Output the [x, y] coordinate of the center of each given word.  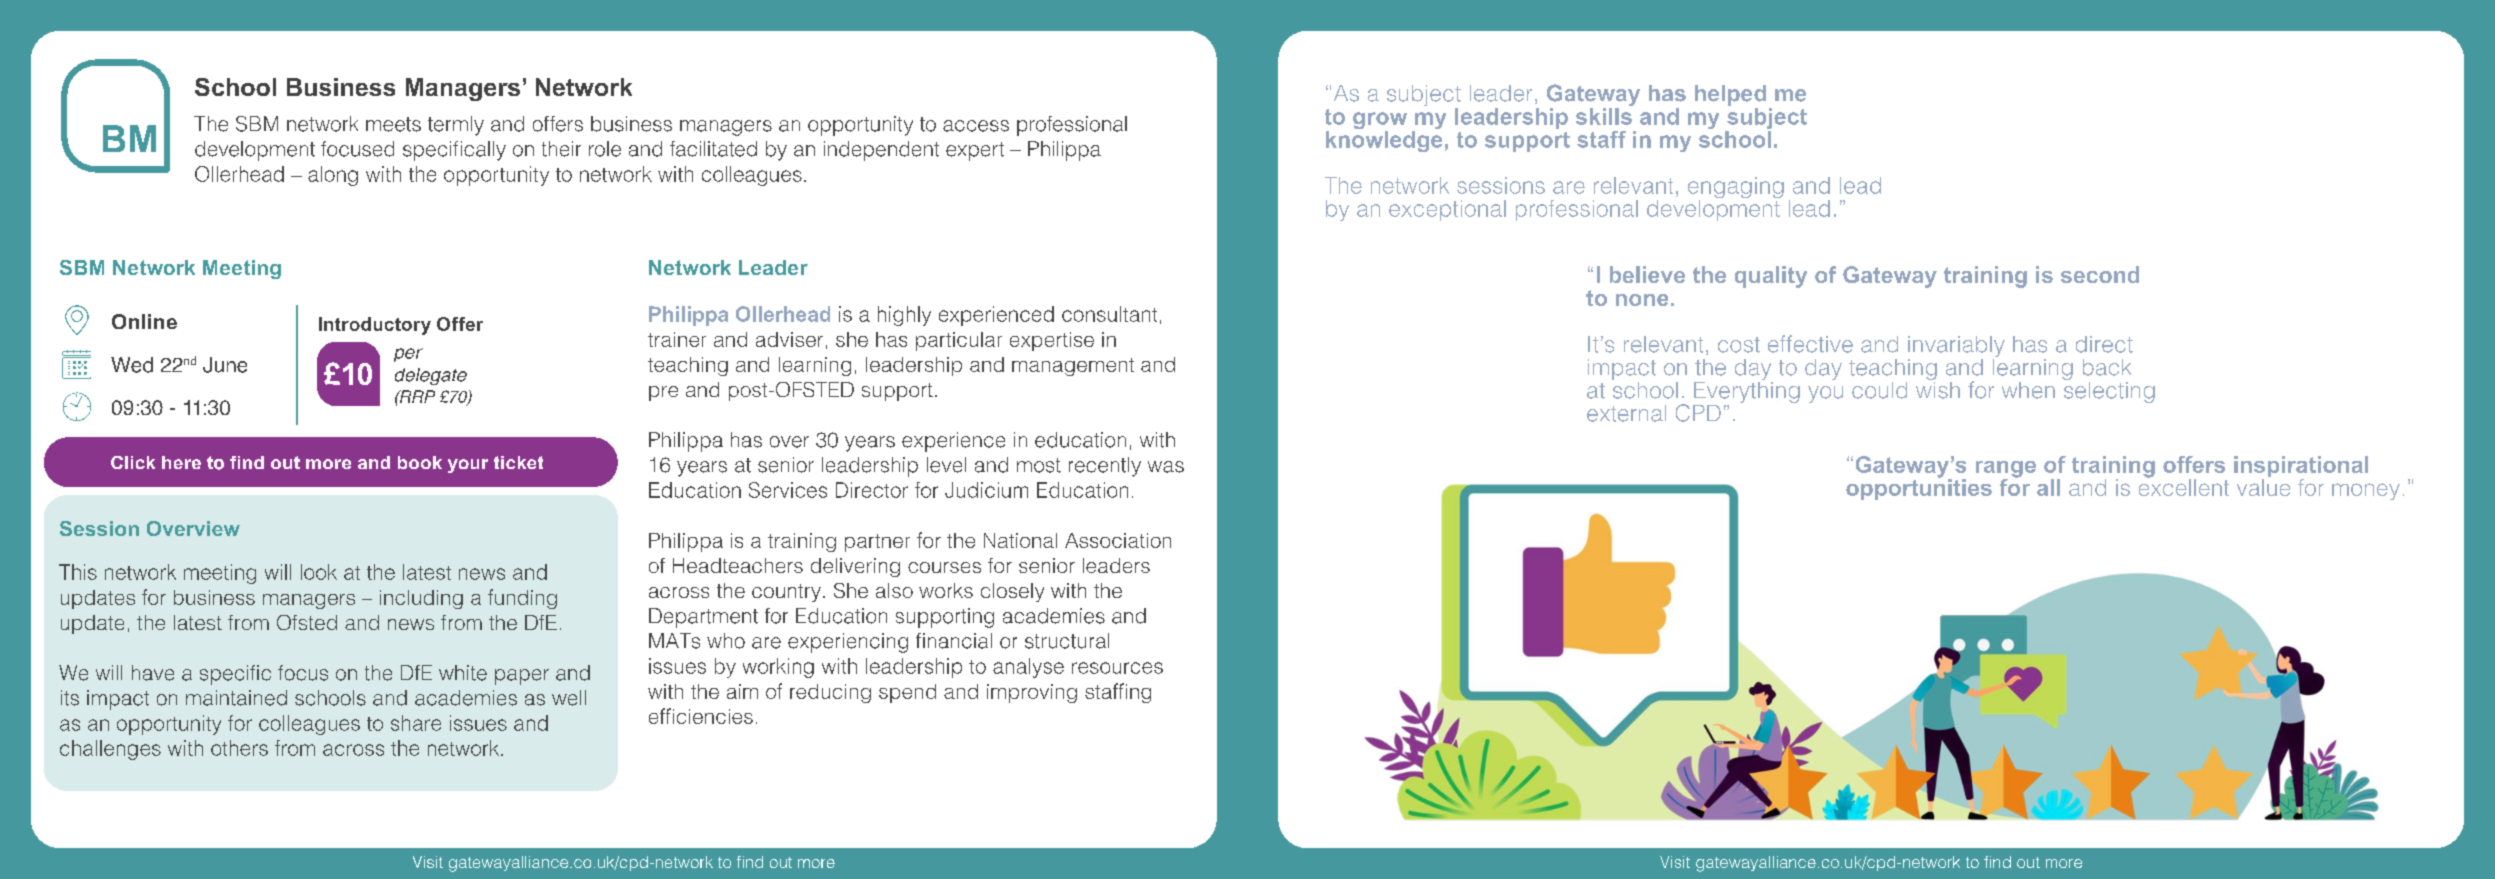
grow [1380, 122]
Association [1118, 540]
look [319, 572]
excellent [2184, 486]
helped [1730, 95]
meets [393, 124]
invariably [1956, 346]
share [416, 723]
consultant [1109, 314]
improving [1032, 693]
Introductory [375, 326]
